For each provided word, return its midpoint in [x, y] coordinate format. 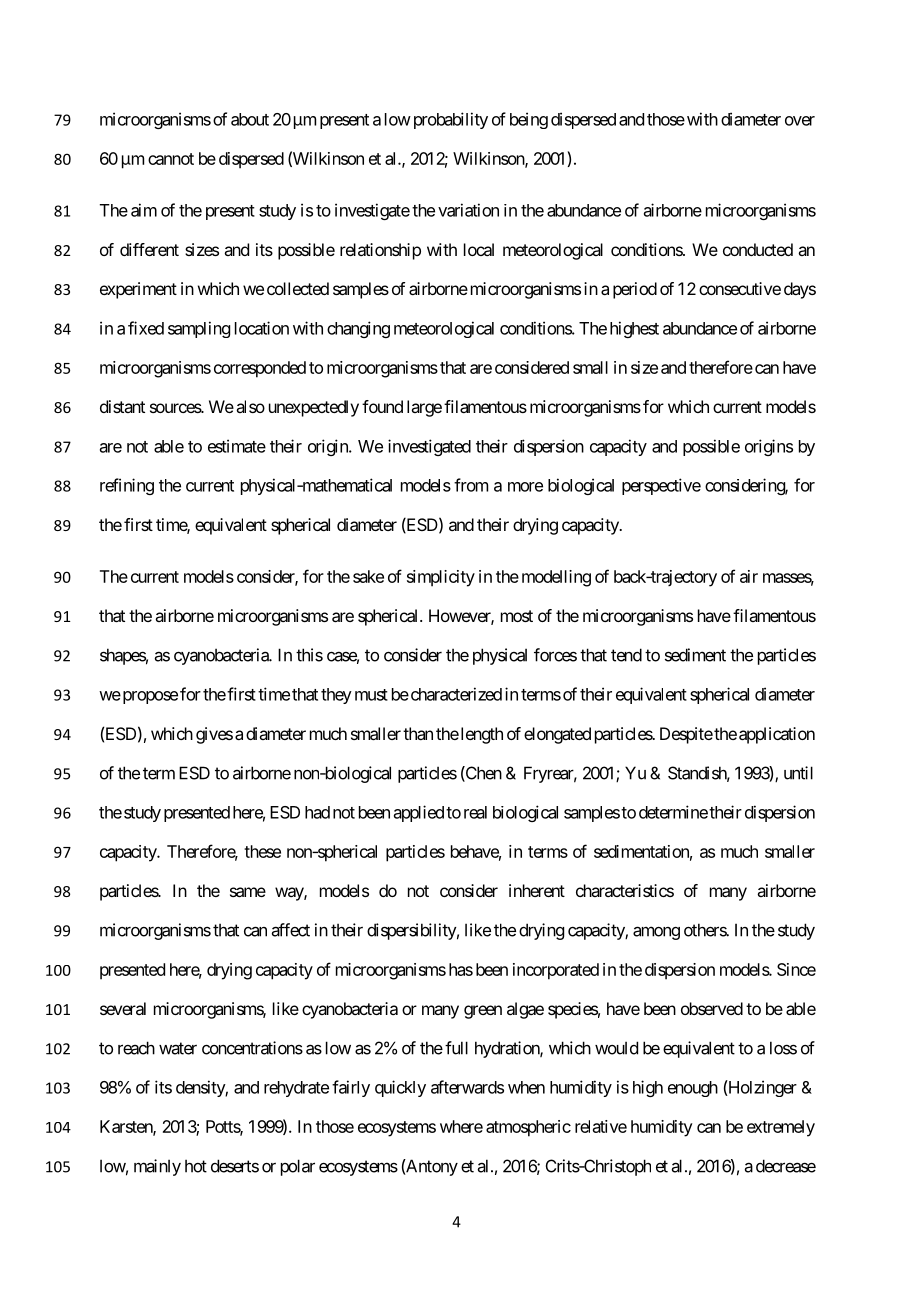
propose [149, 697]
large [424, 408]
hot [196, 1166]
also [250, 406]
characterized [455, 694]
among [656, 933]
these [262, 851]
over [800, 121]
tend [626, 655]
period [635, 290]
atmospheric [528, 1128]
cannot [171, 159]
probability [449, 120]
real [475, 812]
